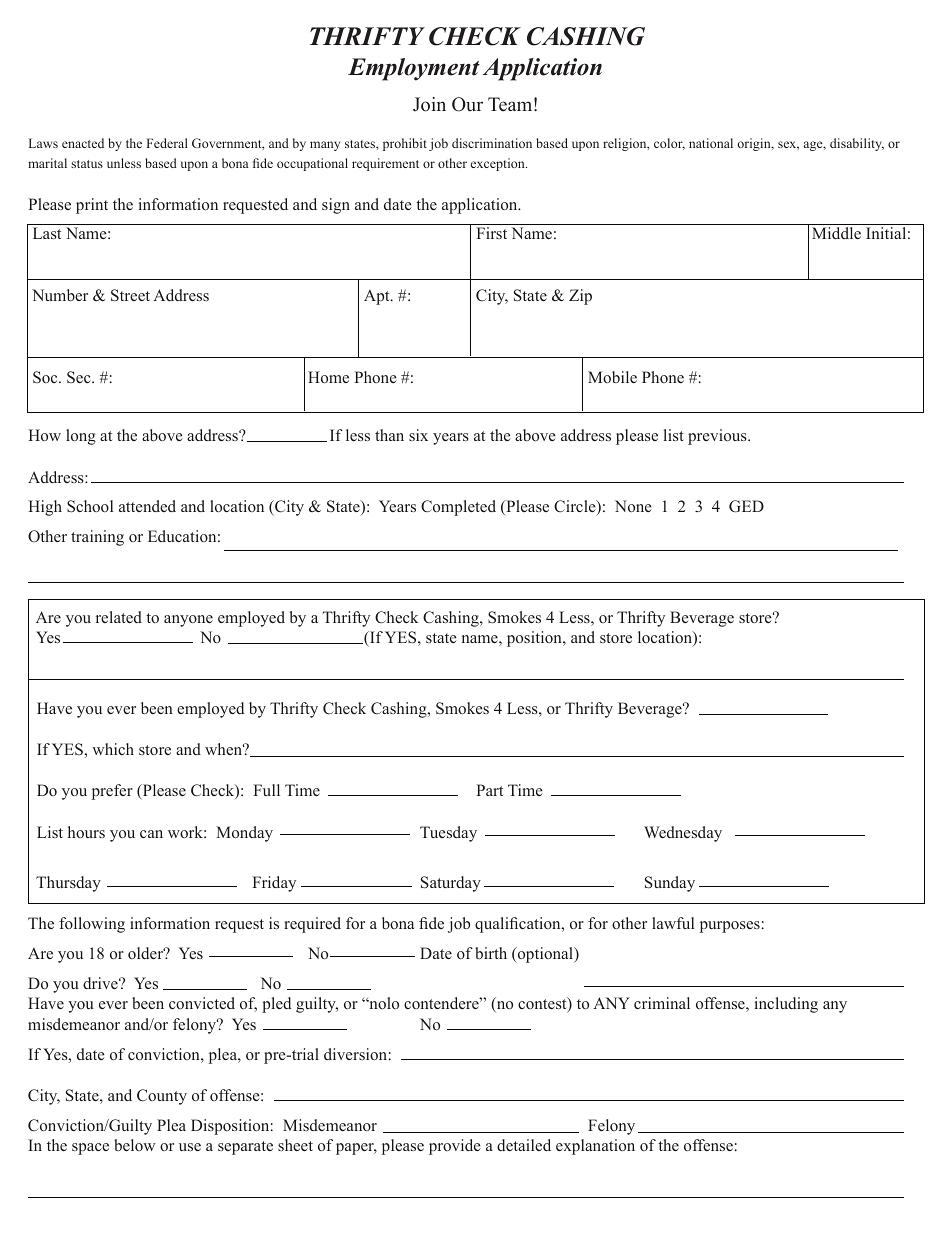 Image resolution: width=952 pixels, height=1233 pixels. What do you see at coordinates (455, 1147) in the screenshot?
I see `provide` at bounding box center [455, 1147].
